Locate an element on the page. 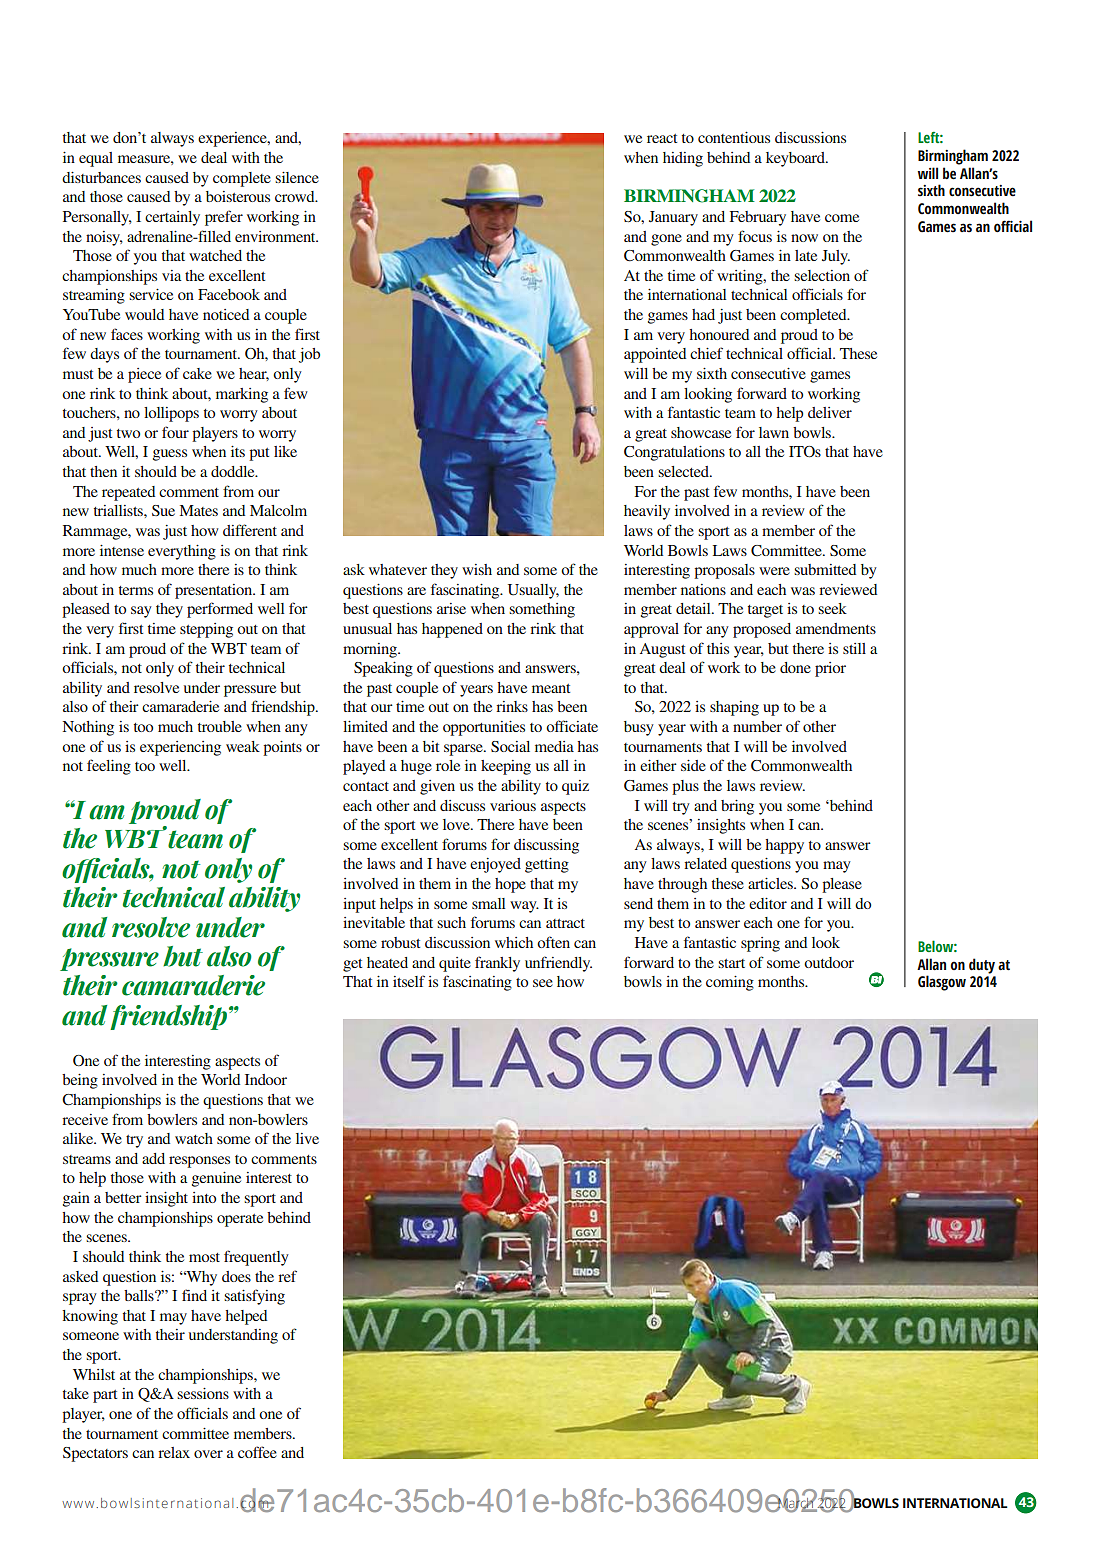  various is located at coordinates (513, 805).
